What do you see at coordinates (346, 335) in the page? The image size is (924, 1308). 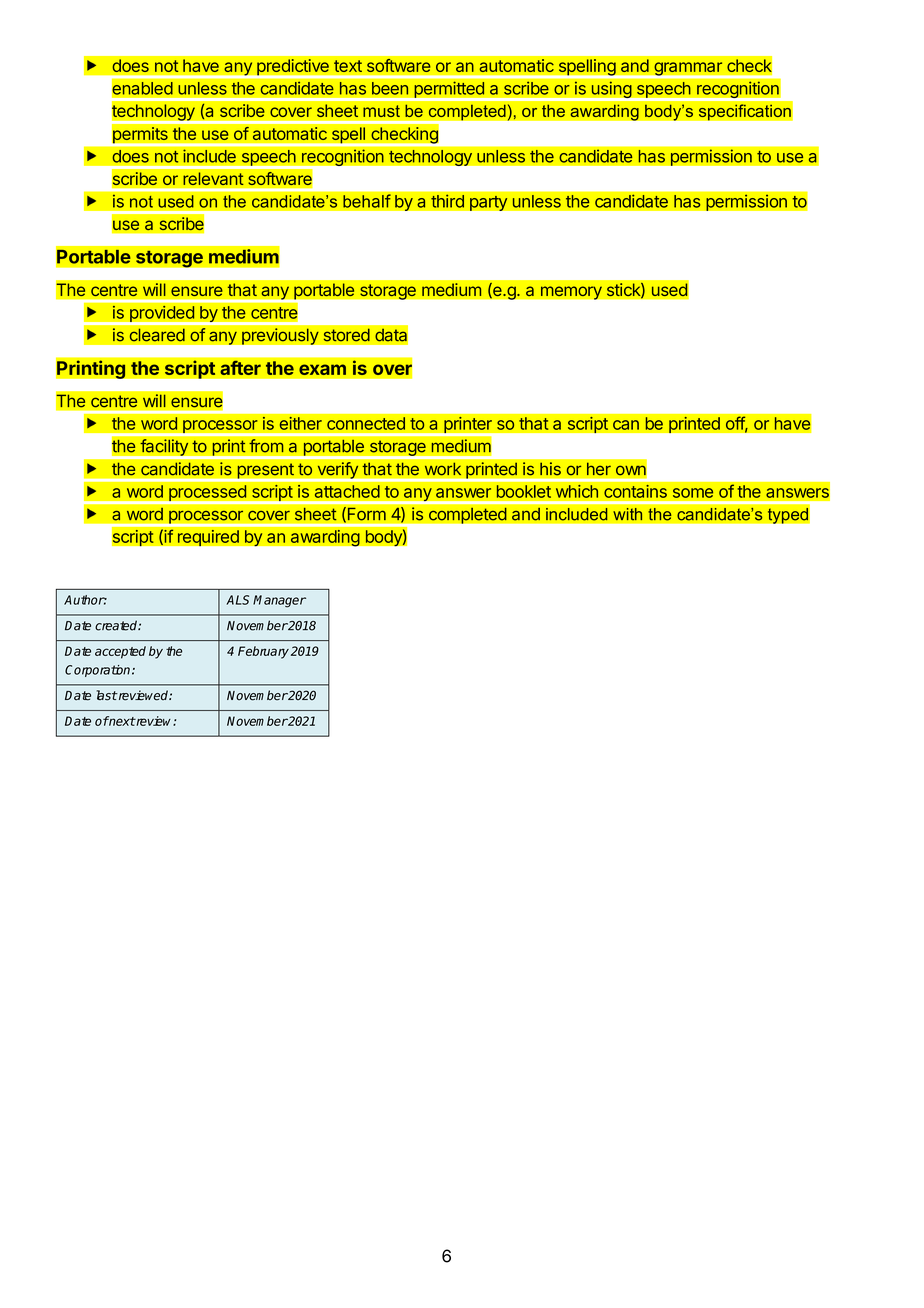 I see `stored` at bounding box center [346, 335].
